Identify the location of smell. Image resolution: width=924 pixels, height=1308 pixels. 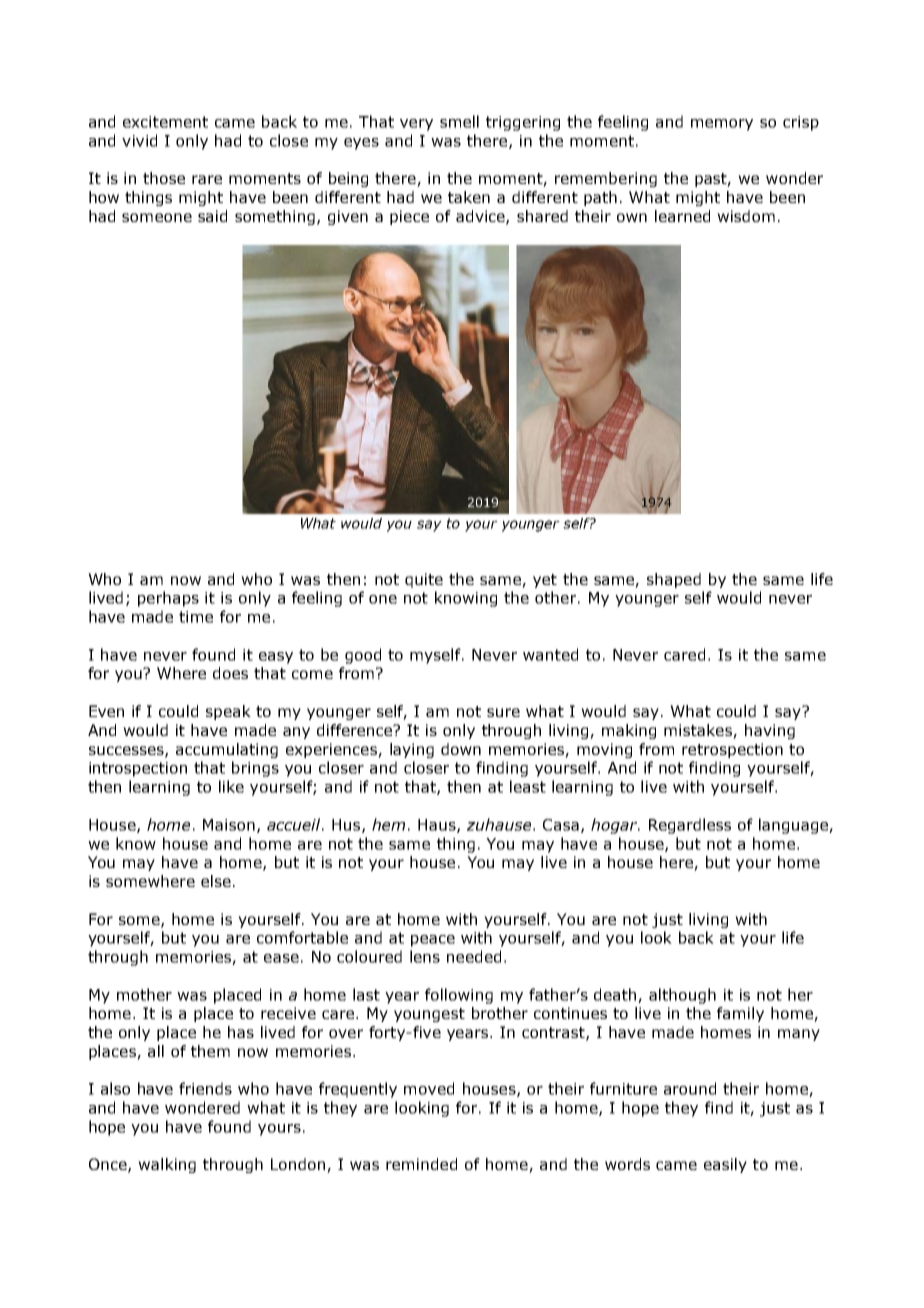
(459, 121).
